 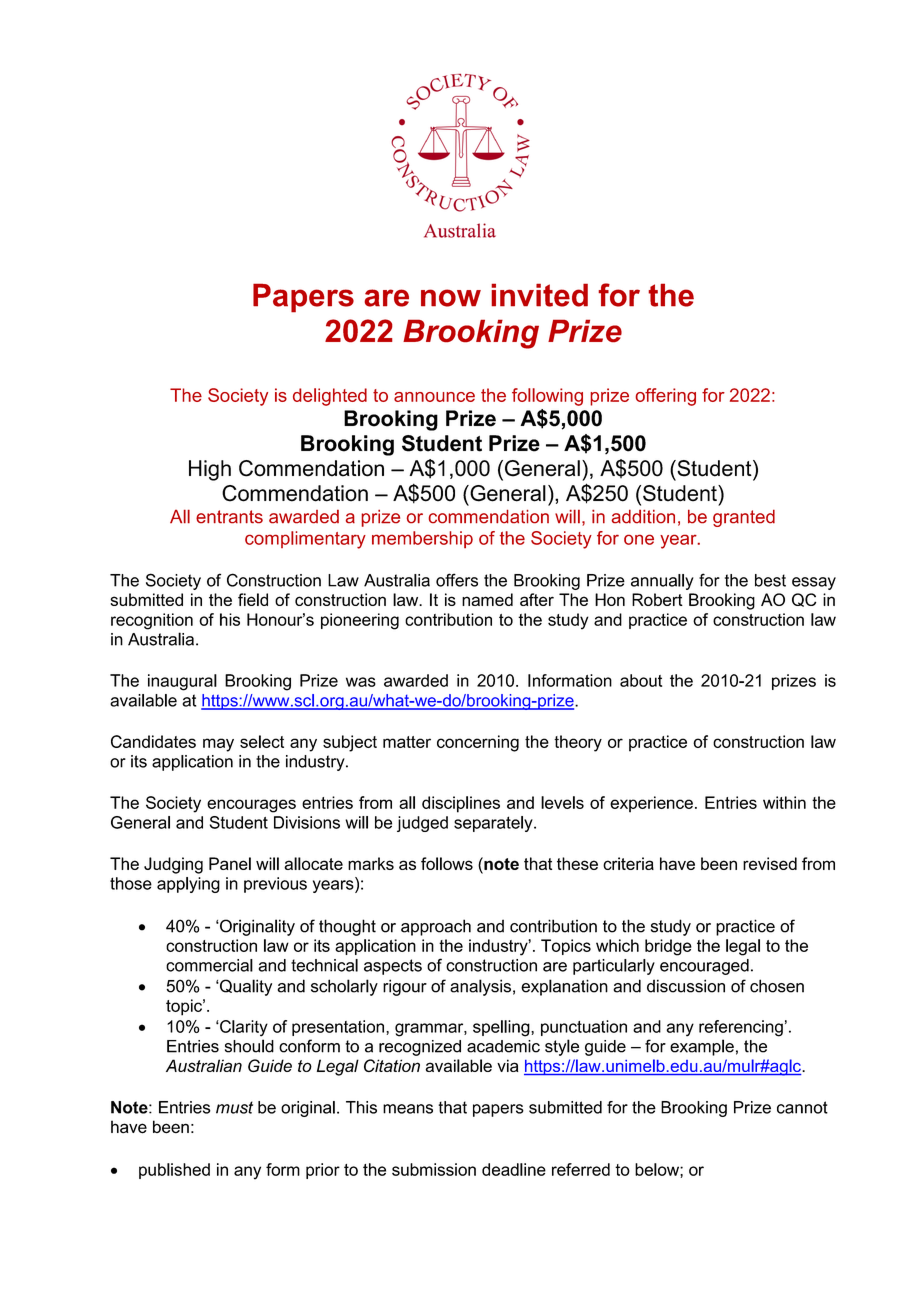 I want to click on follows, so click(x=447, y=863).
